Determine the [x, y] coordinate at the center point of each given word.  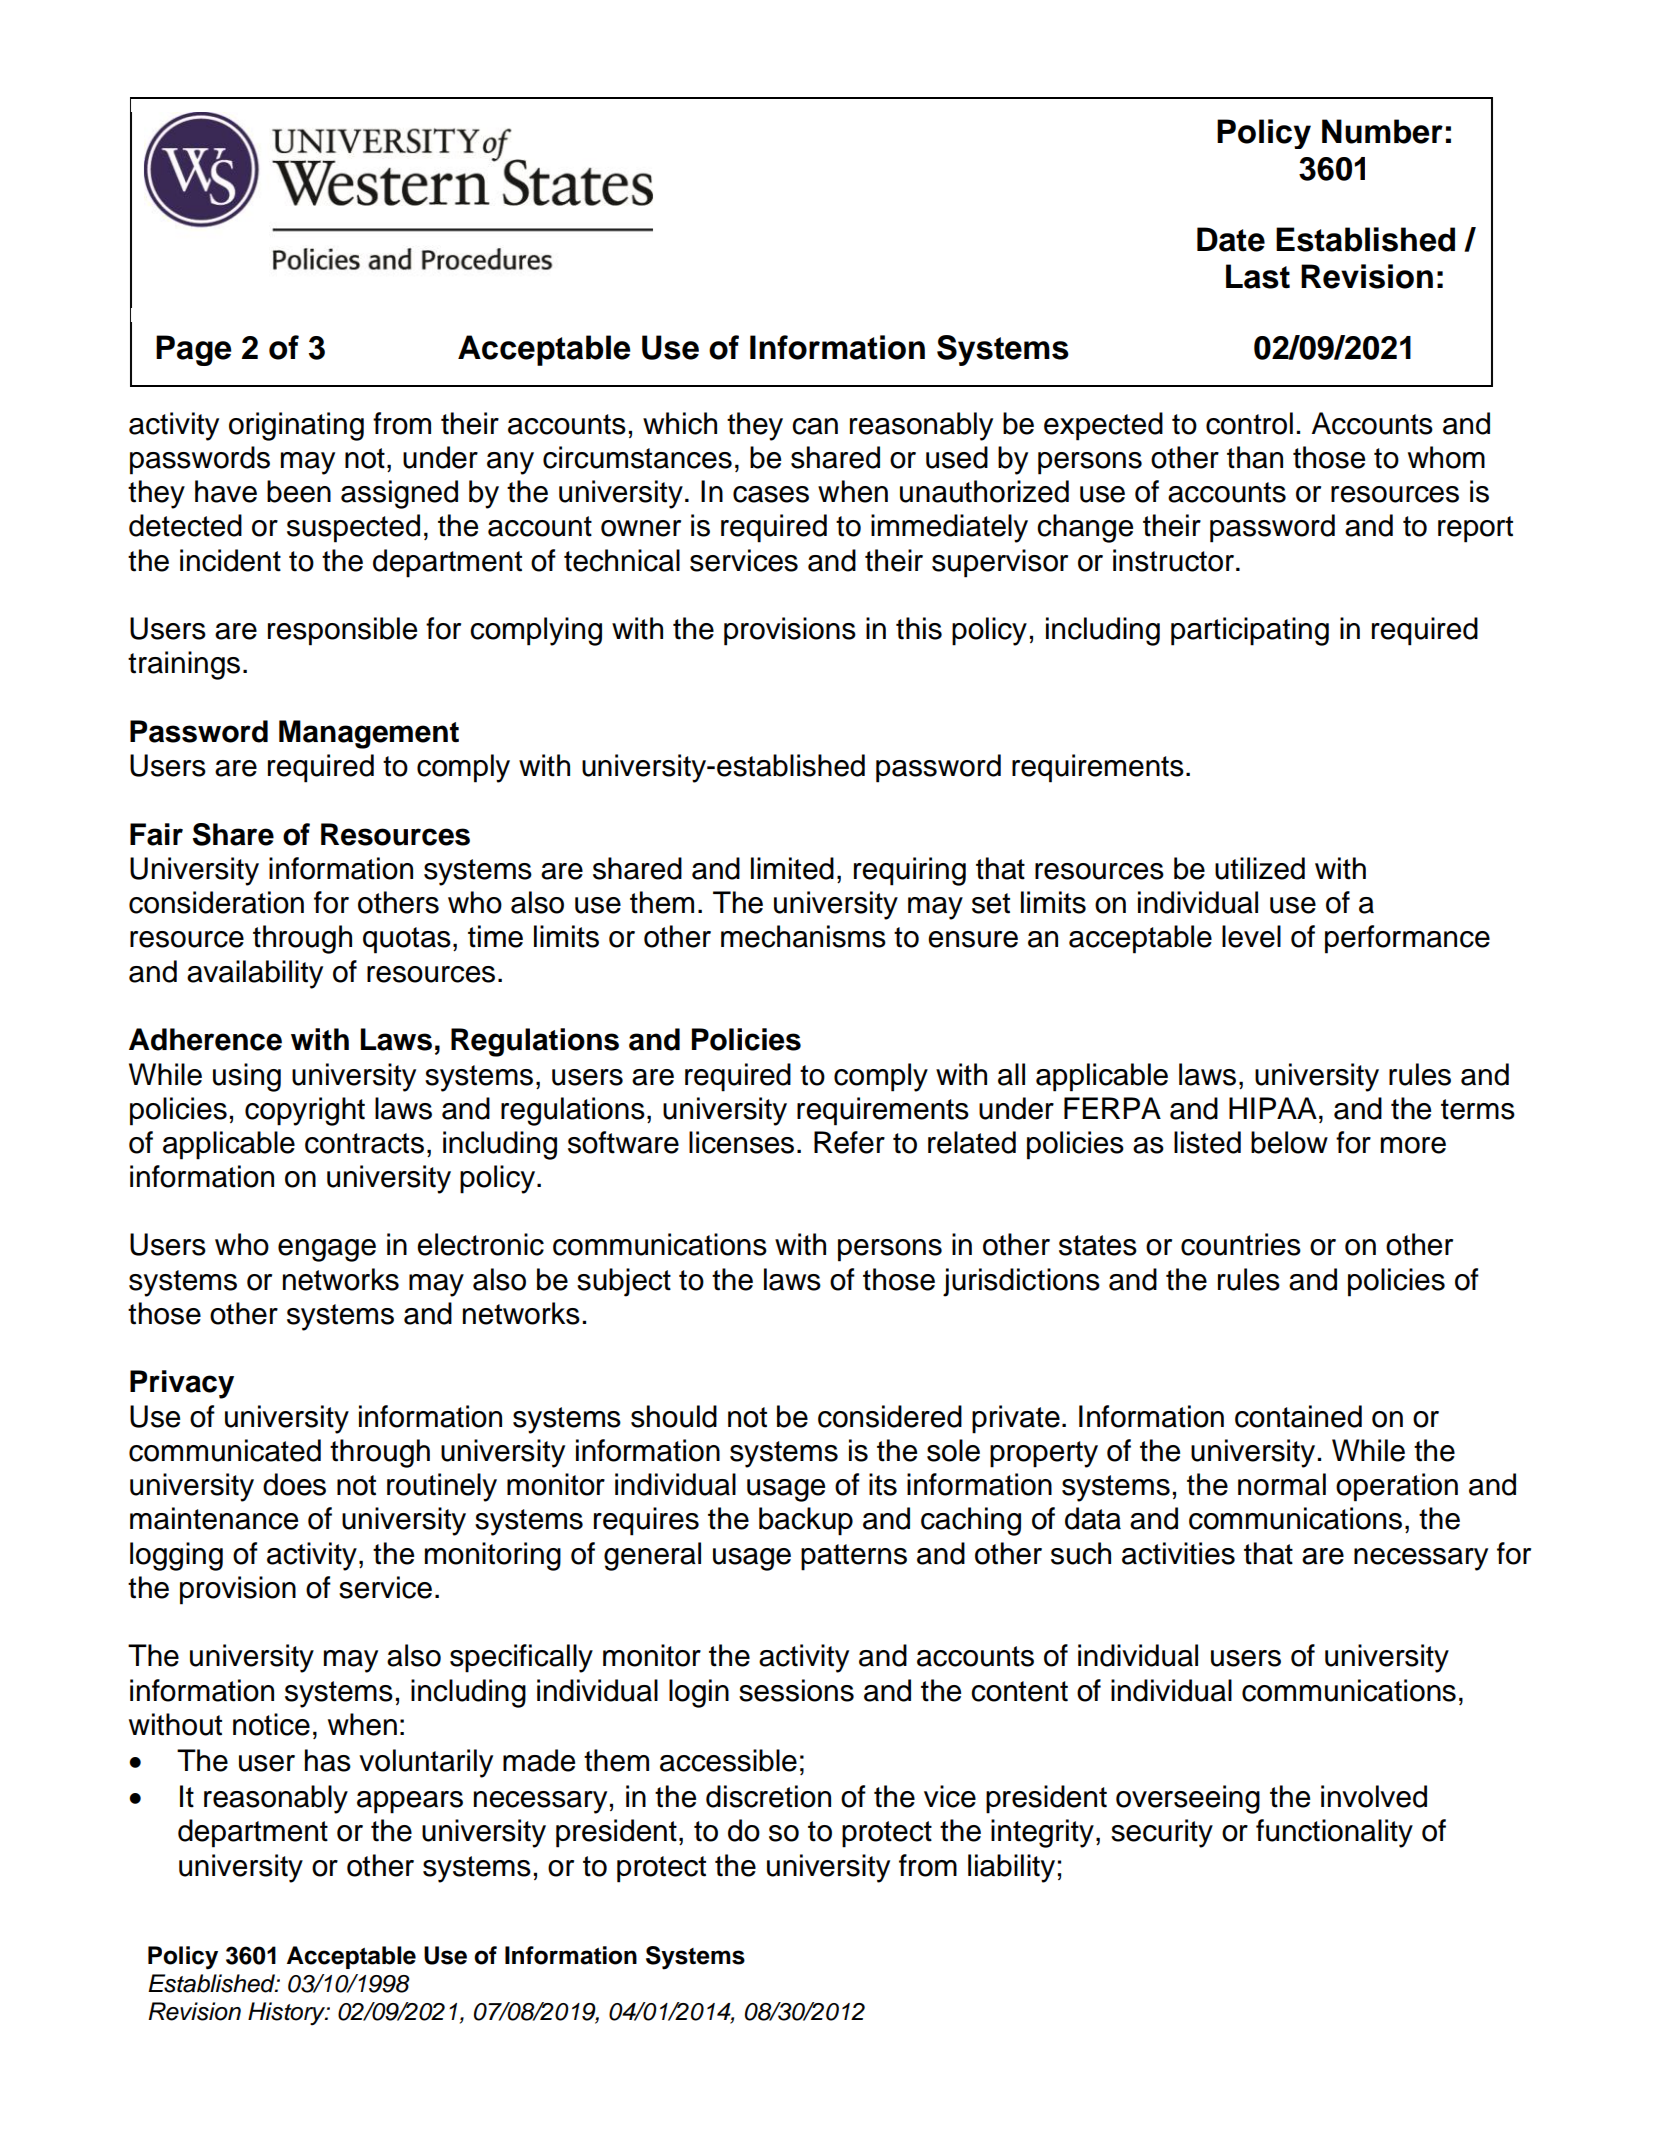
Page [194, 350]
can [815, 426]
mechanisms [803, 936]
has [328, 1760]
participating [1250, 631]
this [919, 628]
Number [1382, 131]
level [1251, 936]
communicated [225, 1450]
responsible [342, 631]
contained [1298, 1416]
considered [890, 1416]
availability [255, 974]
